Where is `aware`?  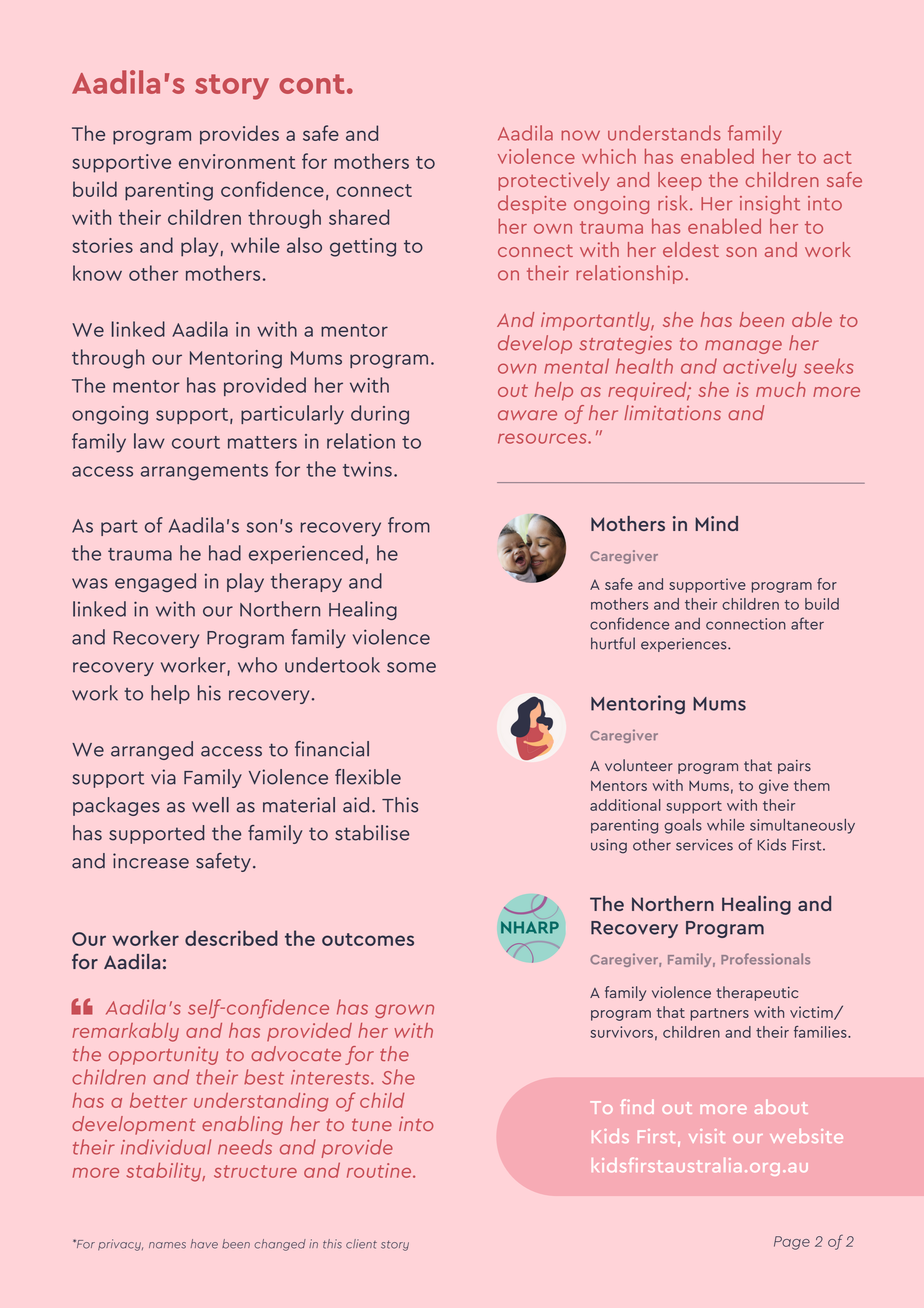 aware is located at coordinates (527, 415).
